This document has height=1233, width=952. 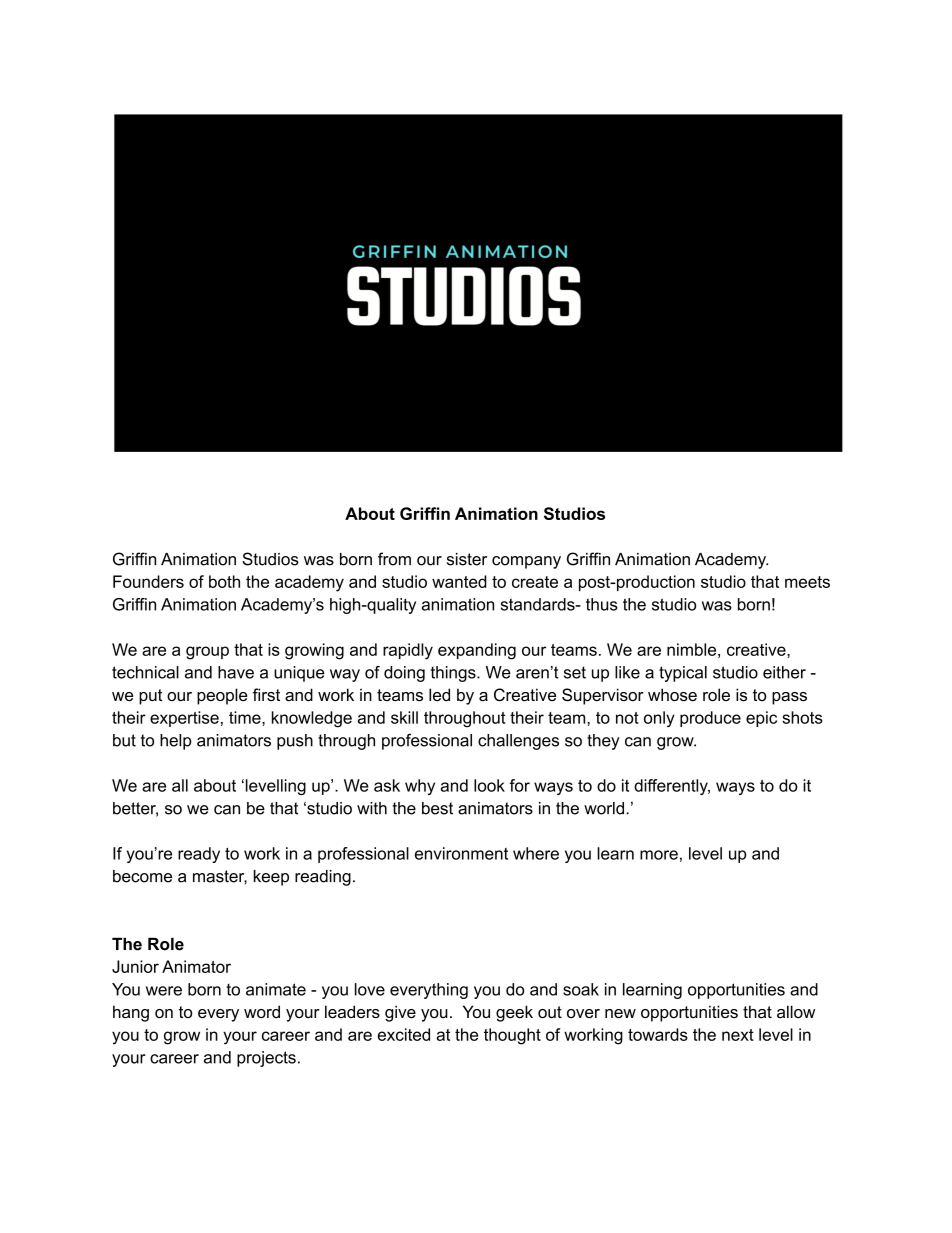 I want to click on meets, so click(x=807, y=582).
